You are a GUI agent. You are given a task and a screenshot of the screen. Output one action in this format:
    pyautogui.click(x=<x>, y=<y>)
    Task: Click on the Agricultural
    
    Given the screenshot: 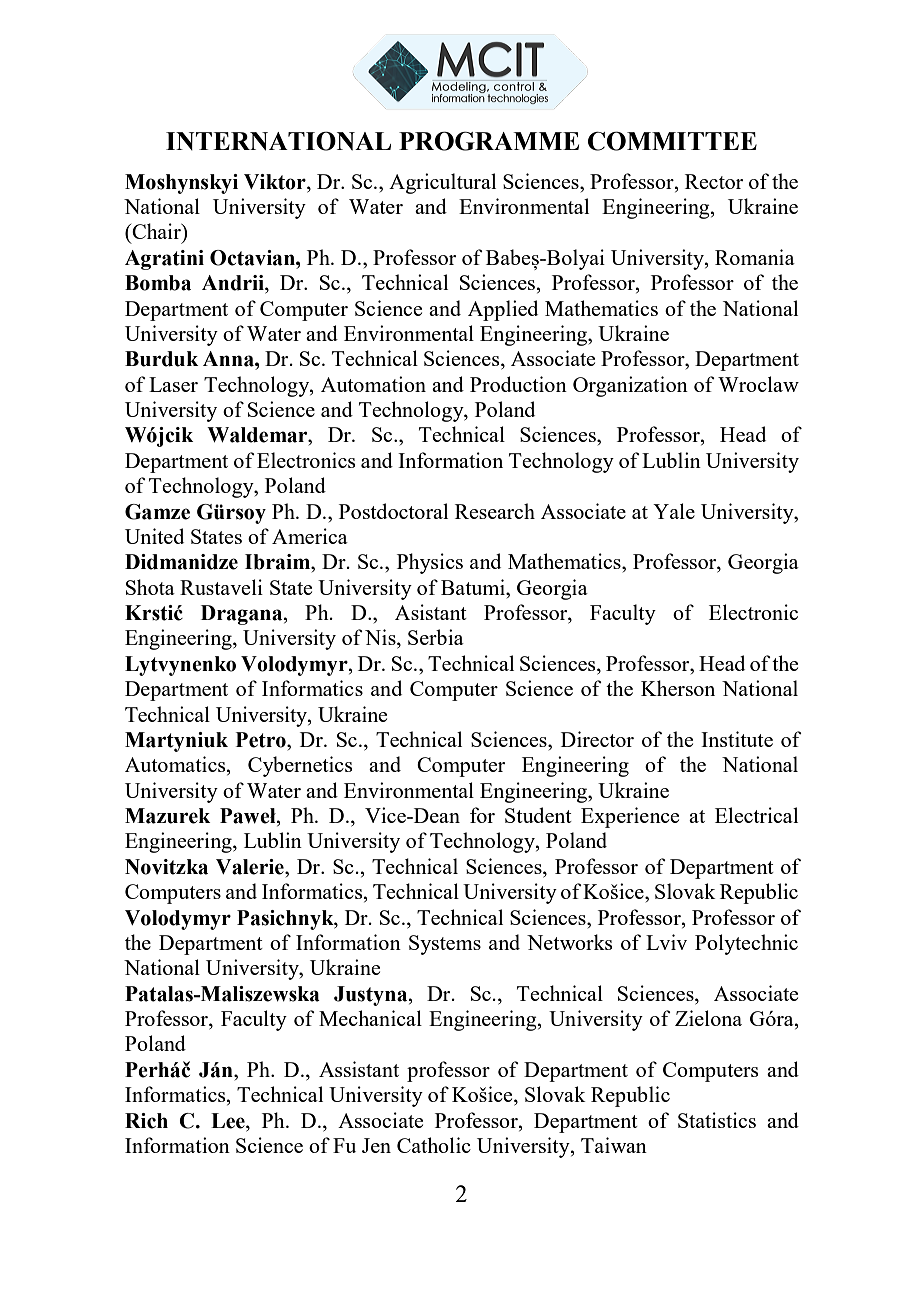 What is the action you would take?
    pyautogui.click(x=442, y=183)
